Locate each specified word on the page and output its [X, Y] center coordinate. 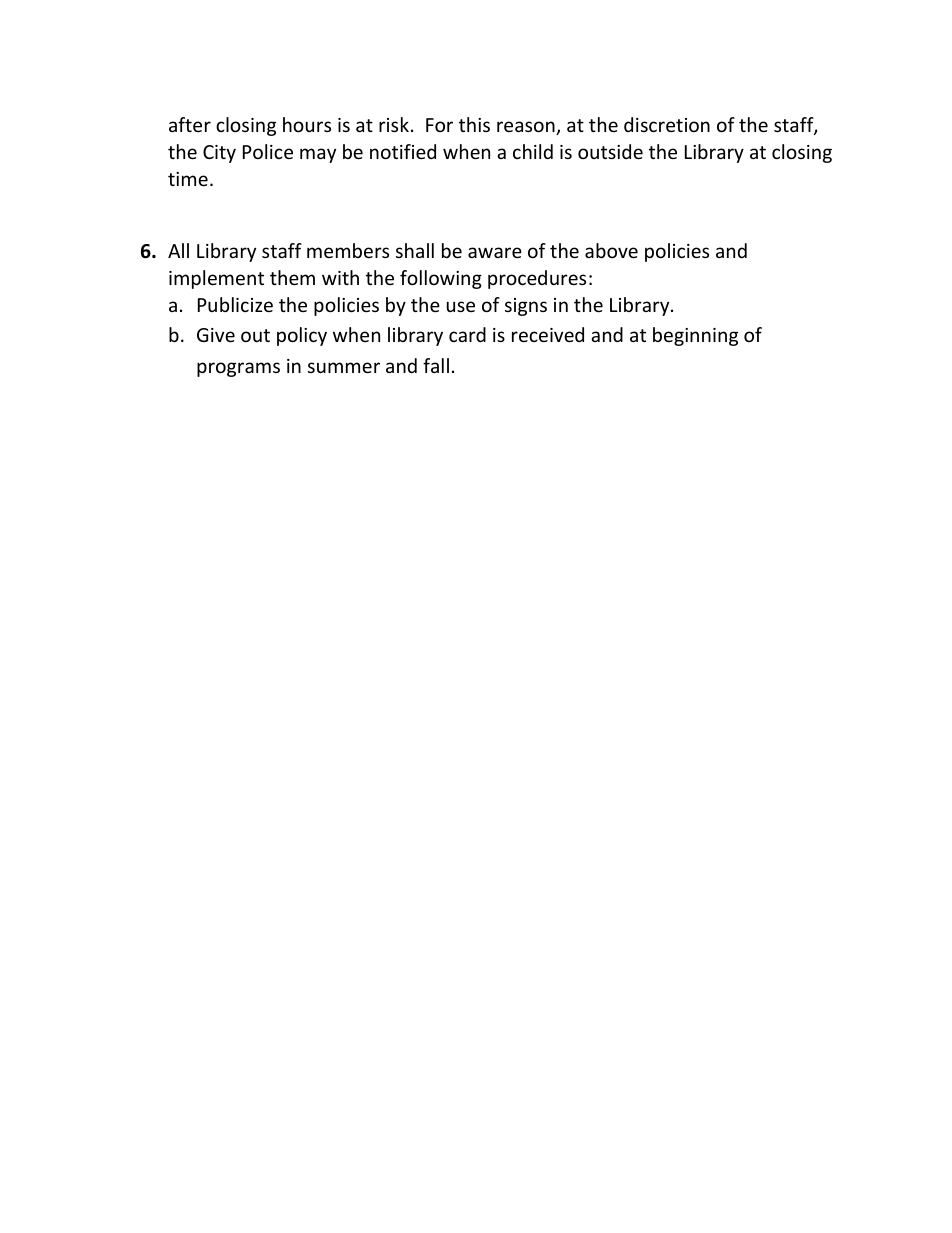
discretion [667, 124]
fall [436, 365]
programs [238, 369]
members [348, 250]
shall [415, 250]
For [439, 125]
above [611, 250]
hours [307, 124]
